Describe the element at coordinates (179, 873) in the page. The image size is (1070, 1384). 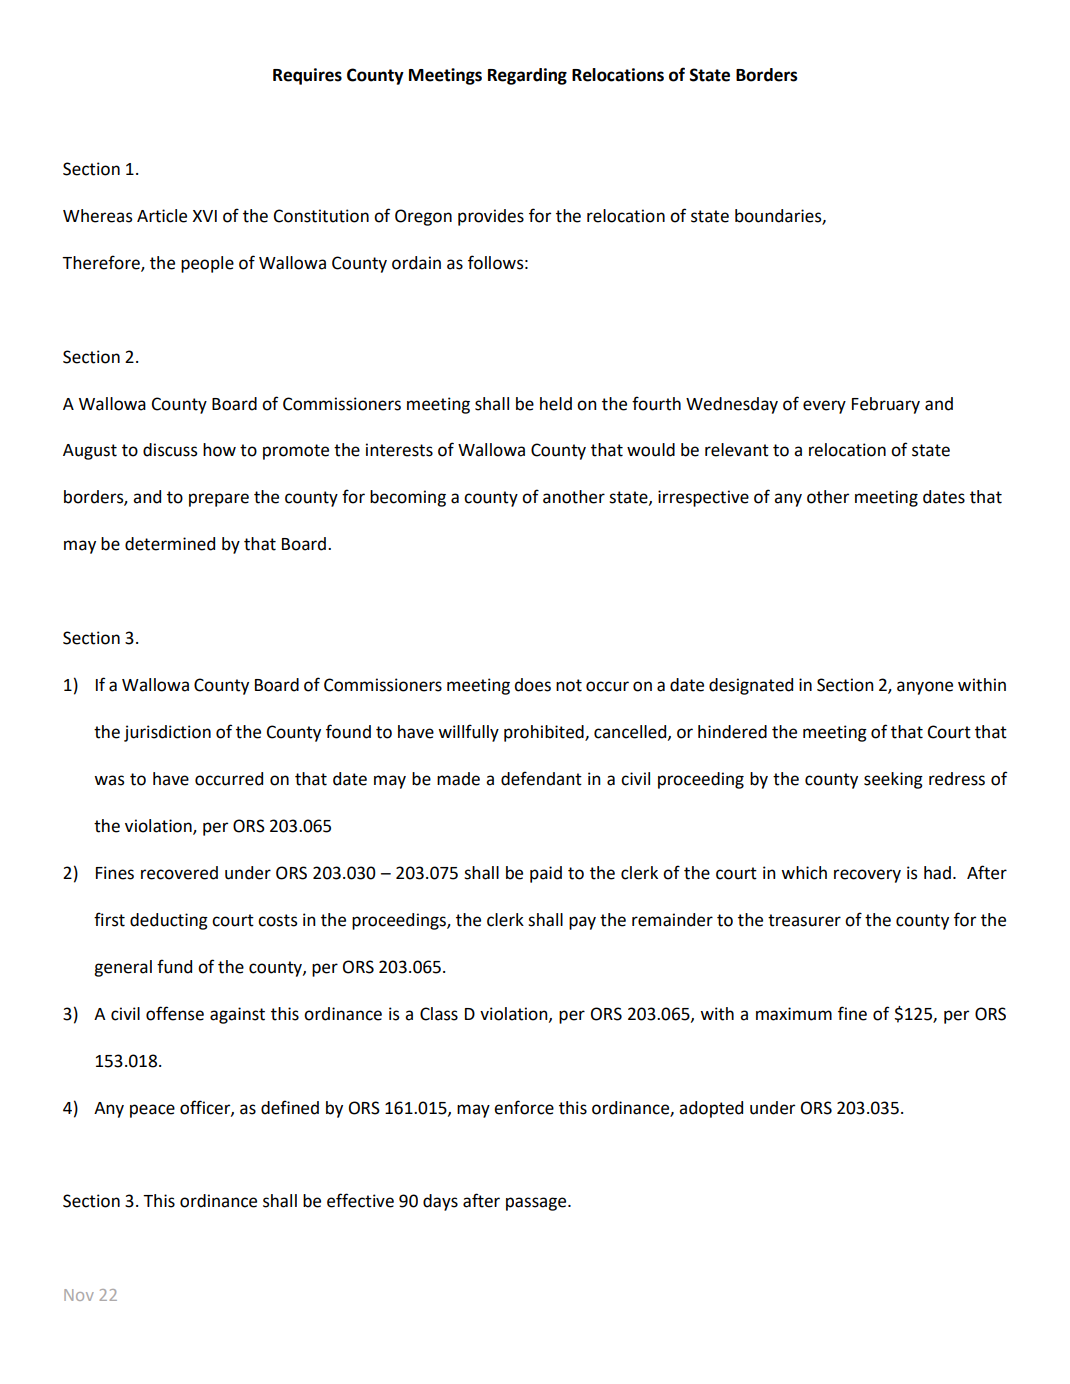
I see `recovered` at that location.
